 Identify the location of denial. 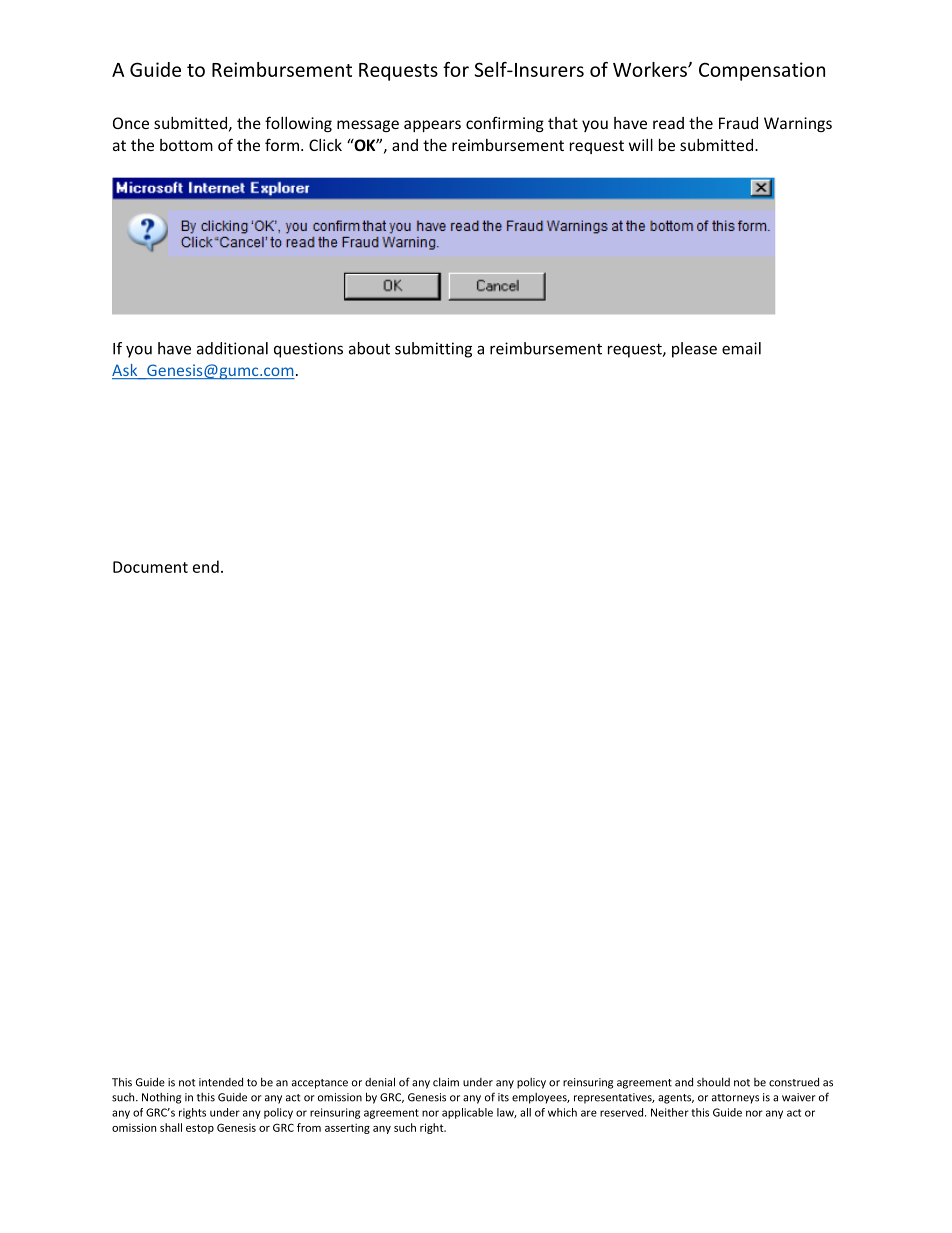
(380, 1082).
